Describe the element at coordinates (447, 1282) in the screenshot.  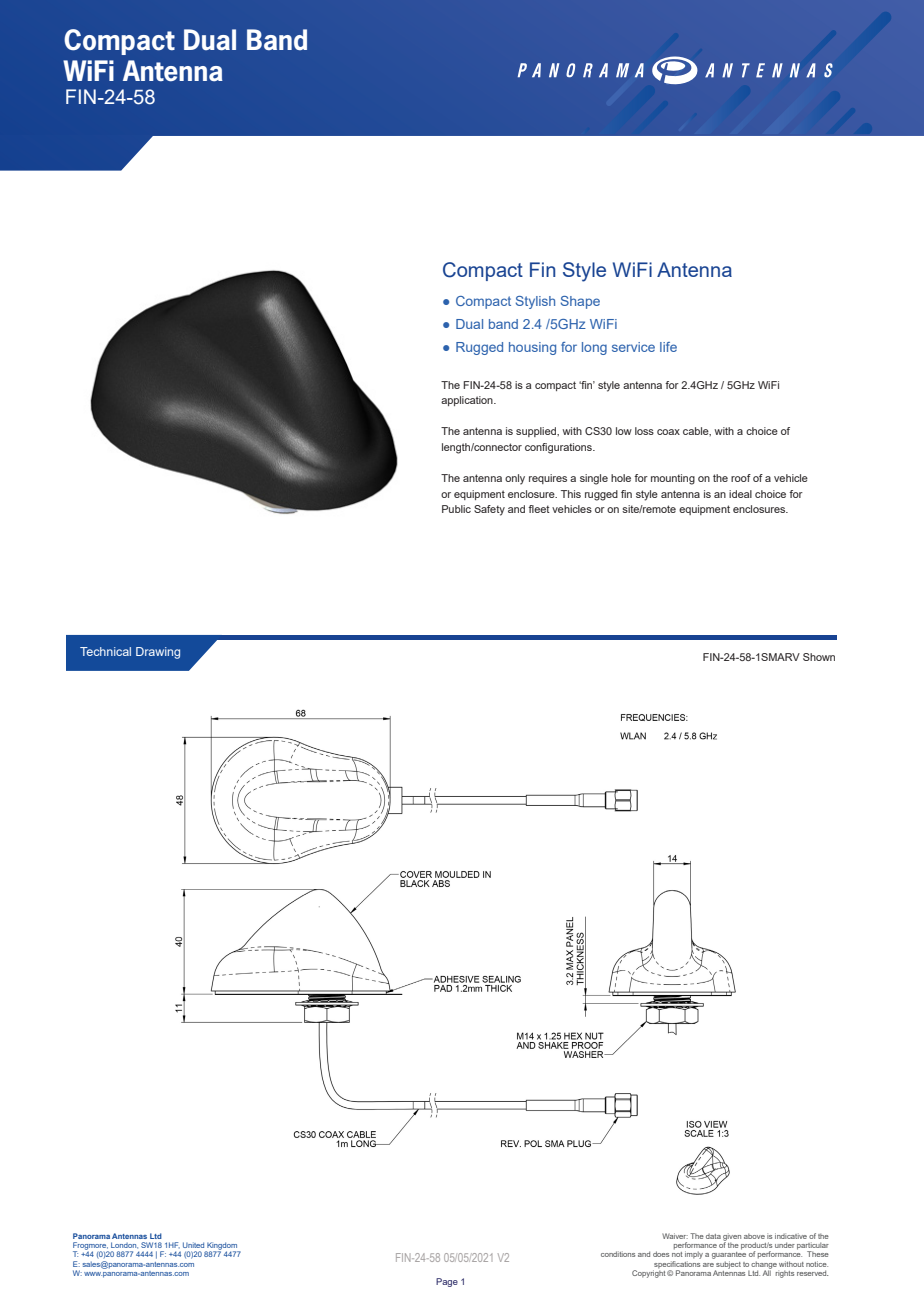
I see `Page` at that location.
